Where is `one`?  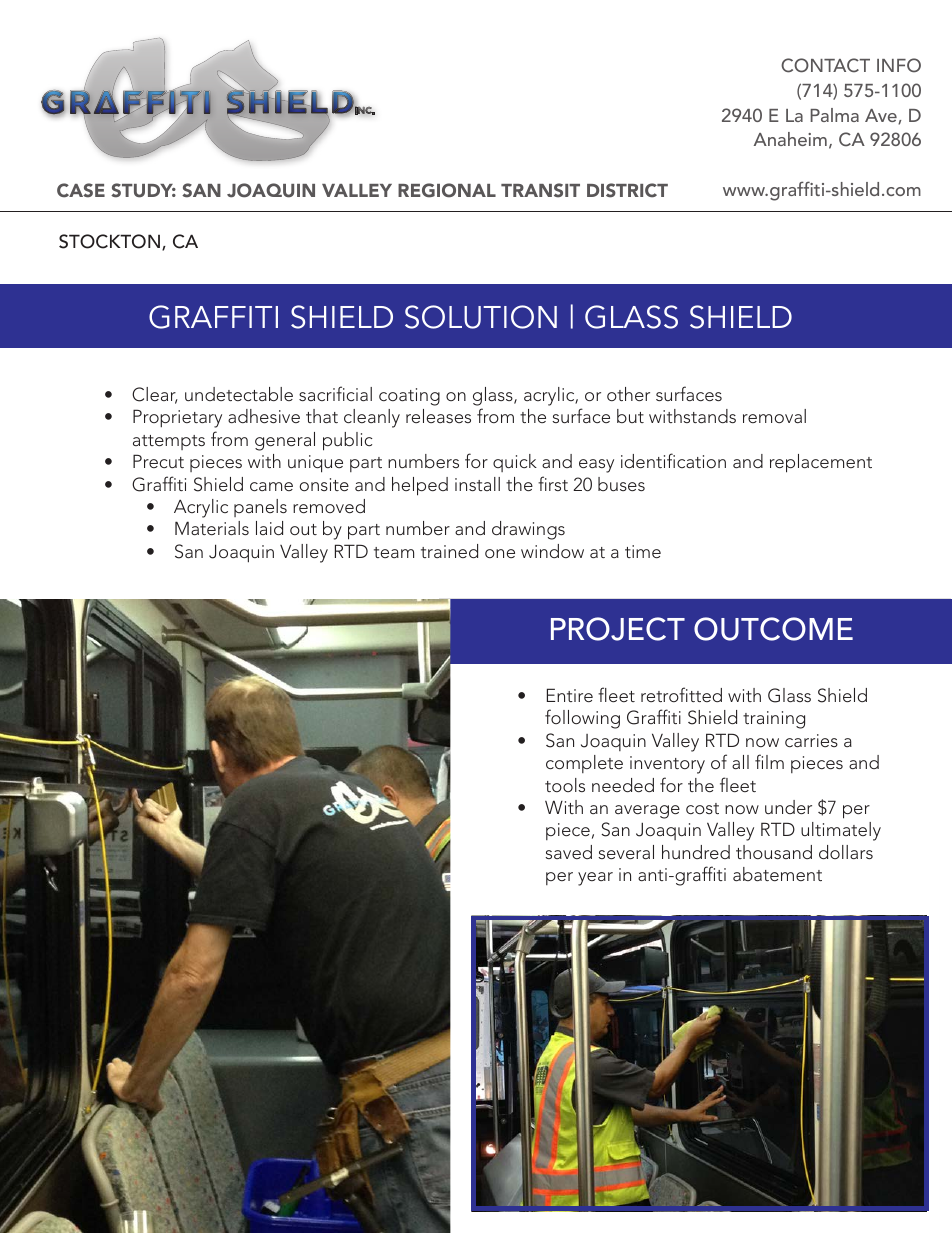 one is located at coordinates (500, 553).
